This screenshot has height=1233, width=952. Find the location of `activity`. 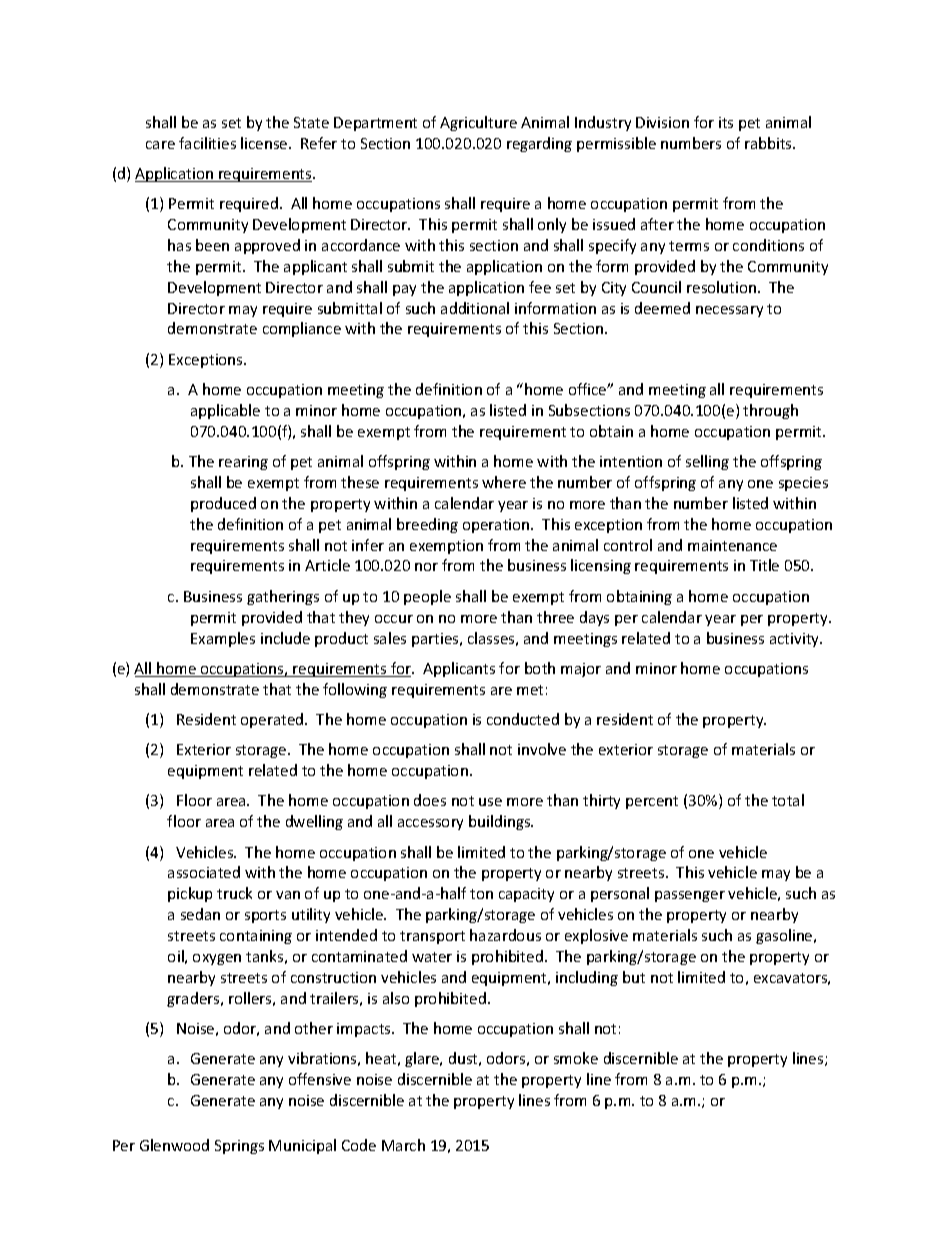

activity is located at coordinates (796, 640).
